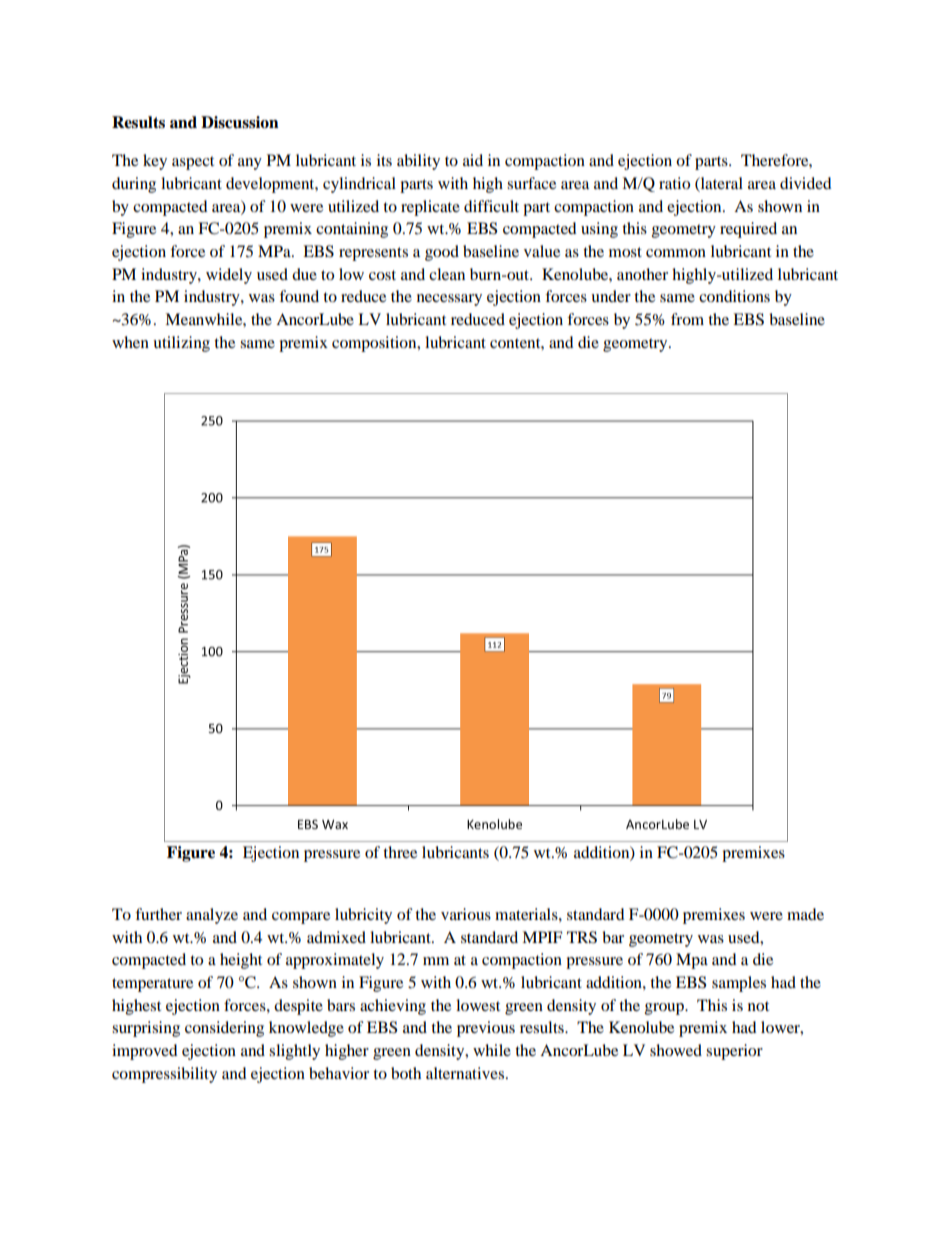 This image has height=1233, width=952. What do you see at coordinates (486, 1029) in the image?
I see `previous` at bounding box center [486, 1029].
